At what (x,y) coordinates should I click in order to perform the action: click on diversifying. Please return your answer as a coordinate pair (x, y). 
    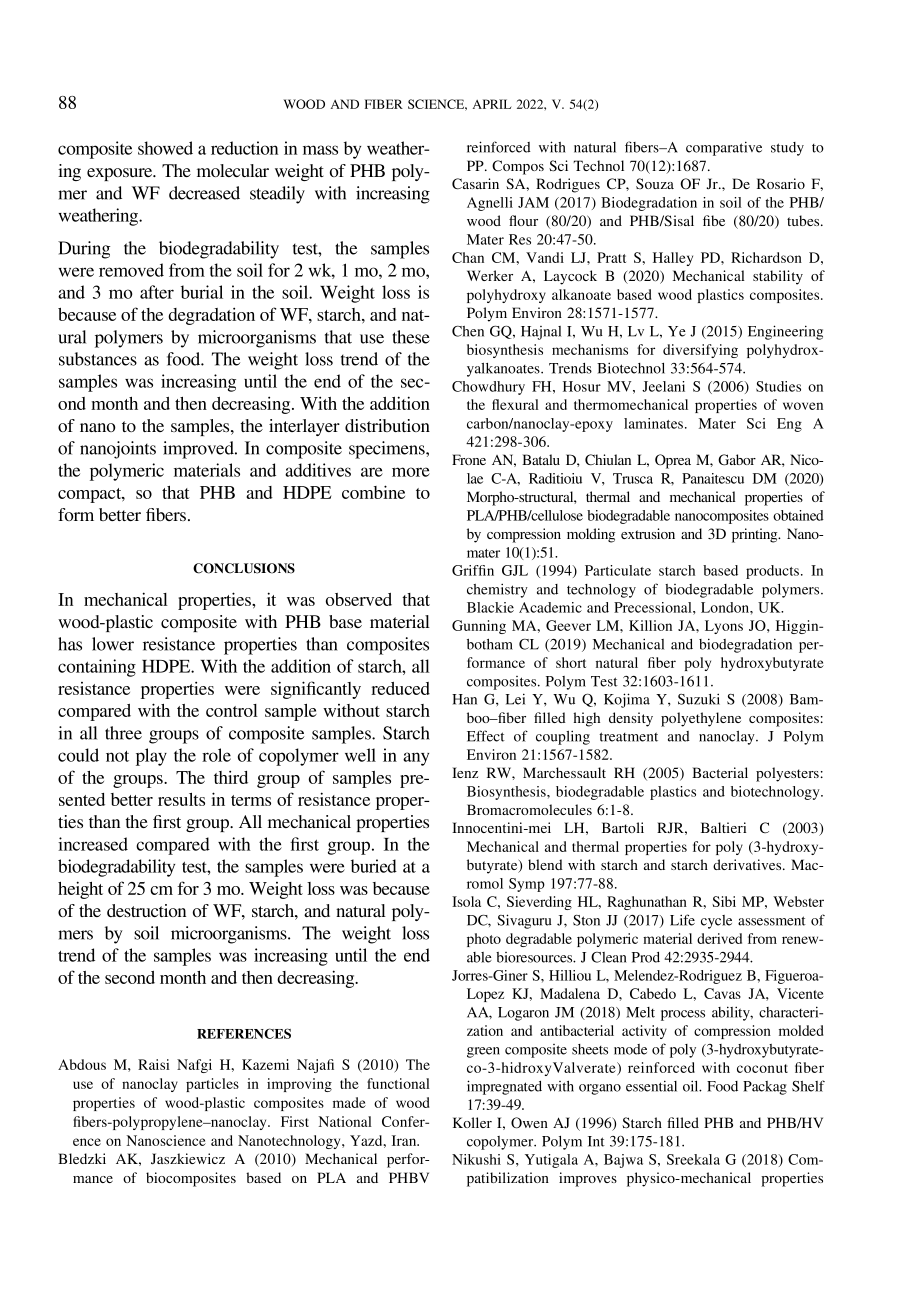
    Looking at the image, I should click on (700, 351).
